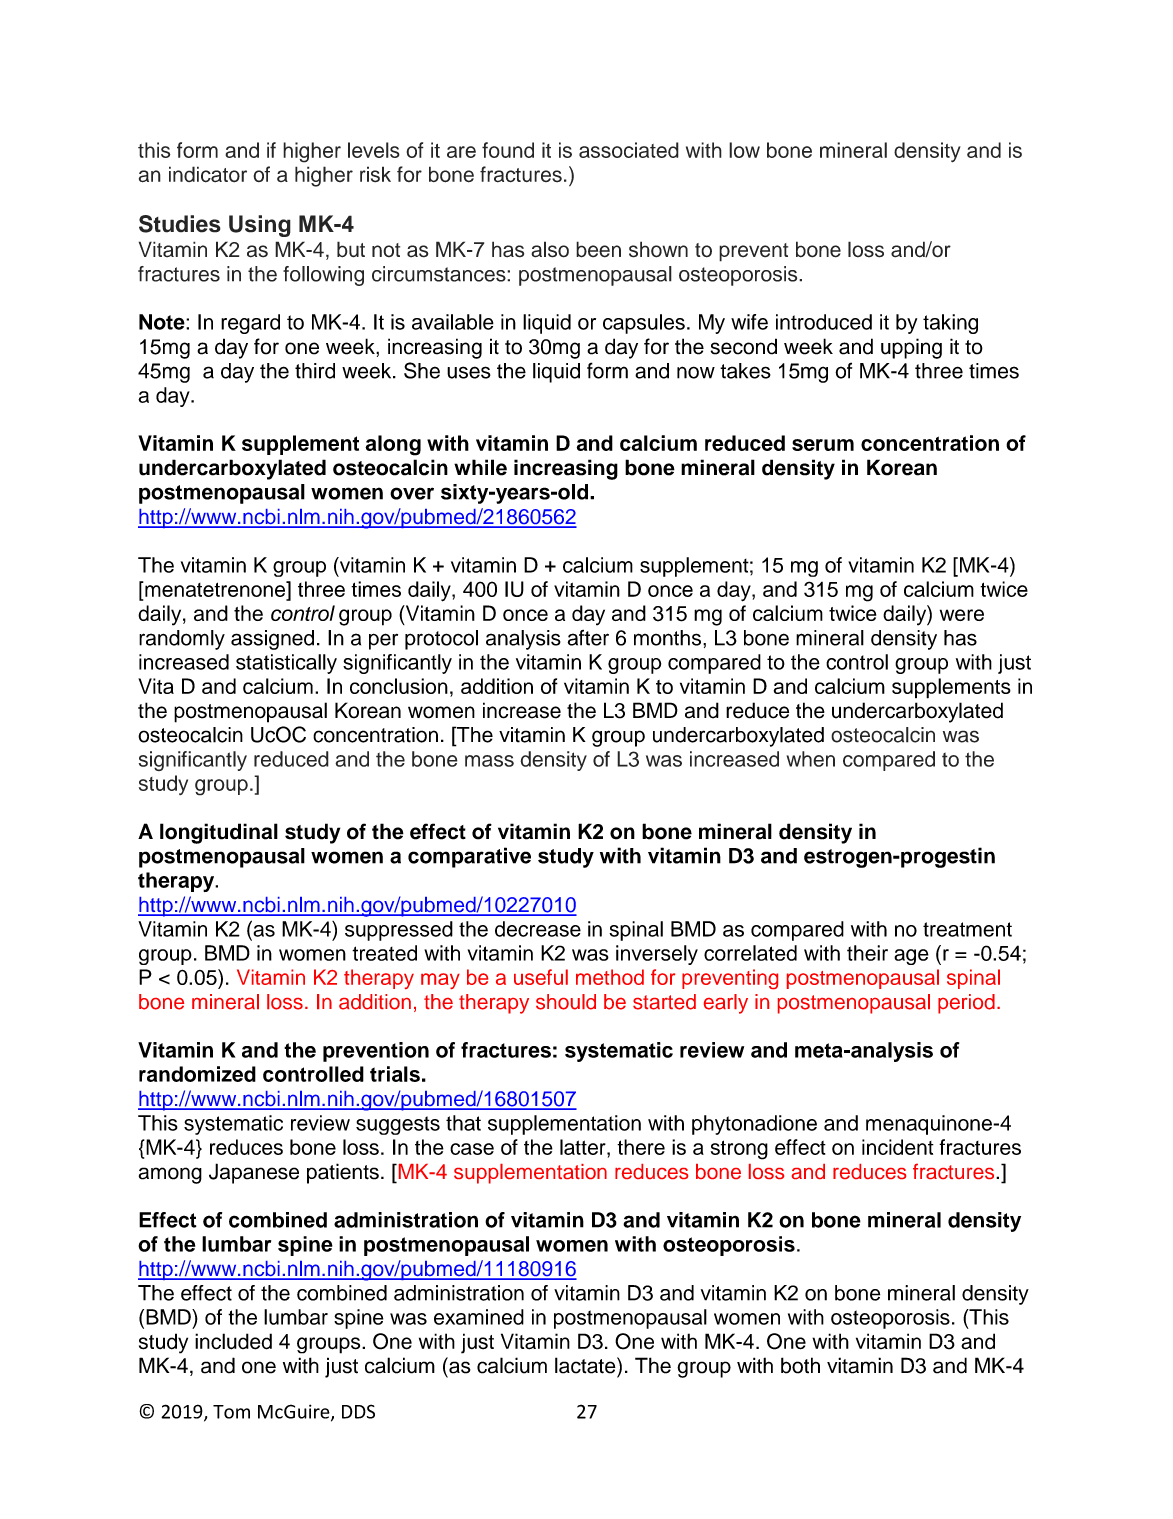  What do you see at coordinates (508, 150) in the page?
I see `found` at bounding box center [508, 150].
